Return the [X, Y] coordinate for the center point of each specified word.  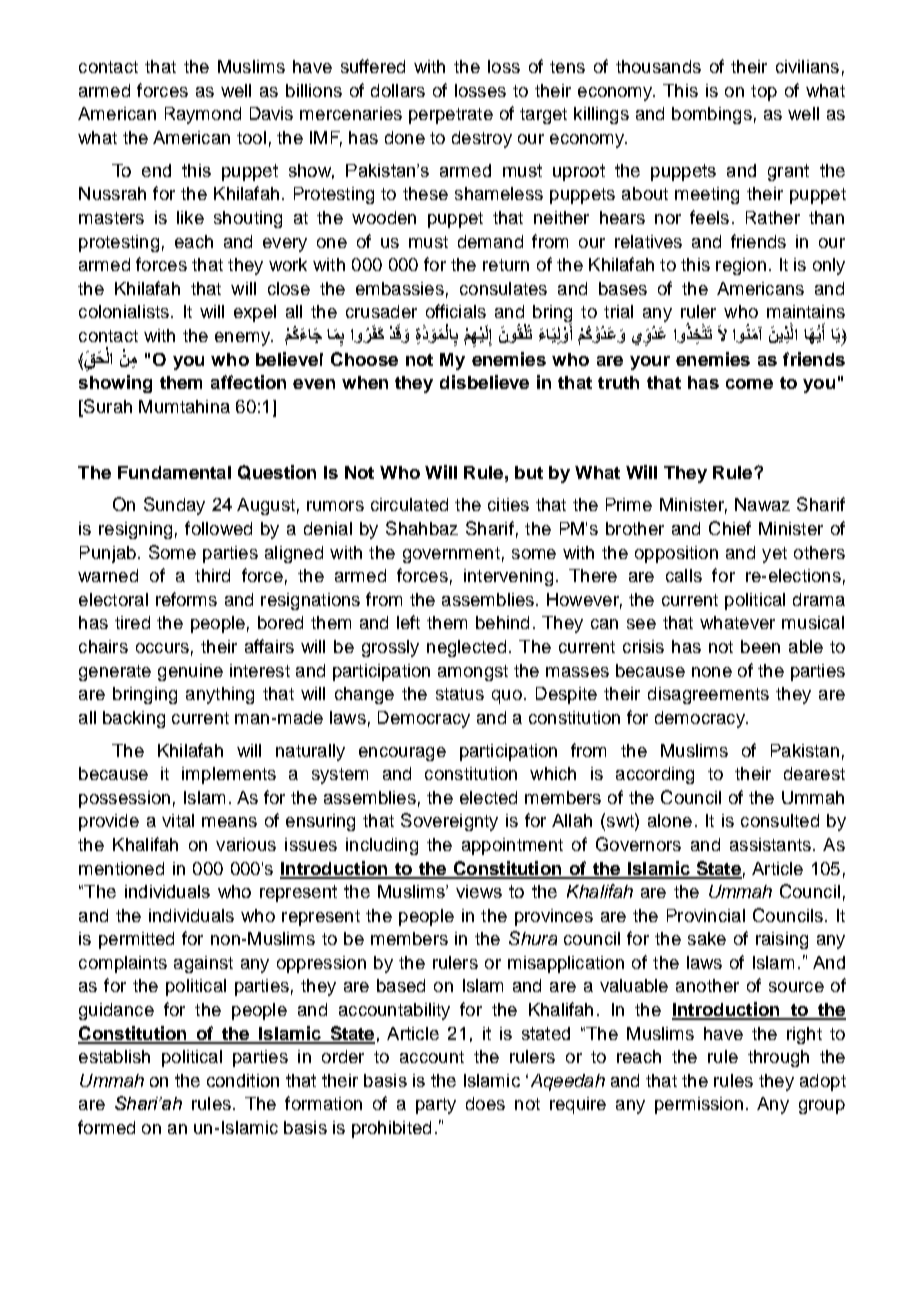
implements [229, 775]
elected [488, 797]
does [485, 1103]
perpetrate [451, 116]
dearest [814, 773]
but [529, 472]
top [764, 93]
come [749, 384]
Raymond [203, 115]
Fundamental [174, 472]
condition [243, 1080]
